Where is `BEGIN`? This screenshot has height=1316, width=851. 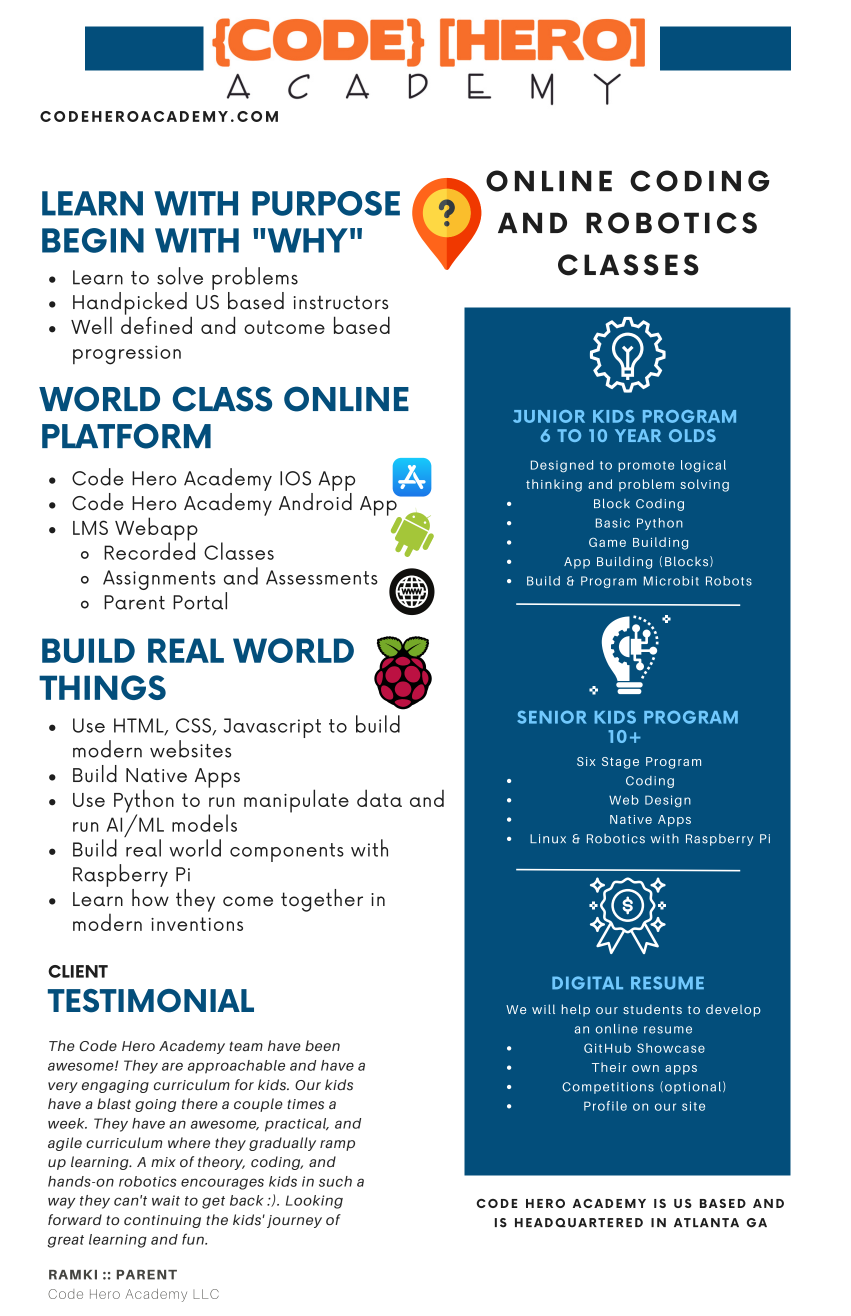 BEGIN is located at coordinates (93, 240).
